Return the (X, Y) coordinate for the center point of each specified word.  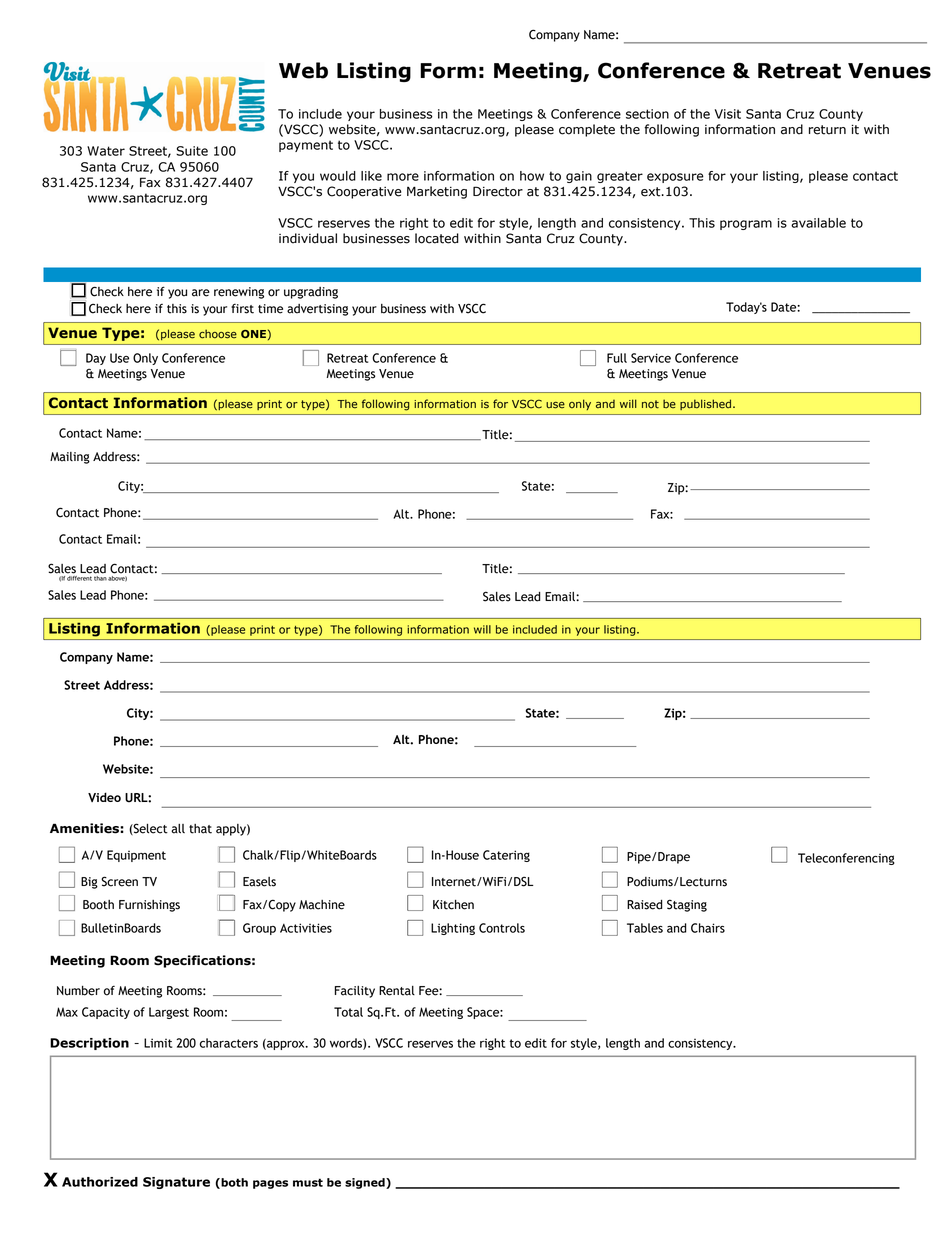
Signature (176, 1183)
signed (366, 1183)
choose (218, 334)
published (705, 404)
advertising (317, 310)
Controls (502, 928)
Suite (192, 151)
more (403, 177)
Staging (687, 905)
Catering (506, 856)
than (100, 578)
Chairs (708, 928)
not (650, 404)
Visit (728, 114)
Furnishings (149, 906)
